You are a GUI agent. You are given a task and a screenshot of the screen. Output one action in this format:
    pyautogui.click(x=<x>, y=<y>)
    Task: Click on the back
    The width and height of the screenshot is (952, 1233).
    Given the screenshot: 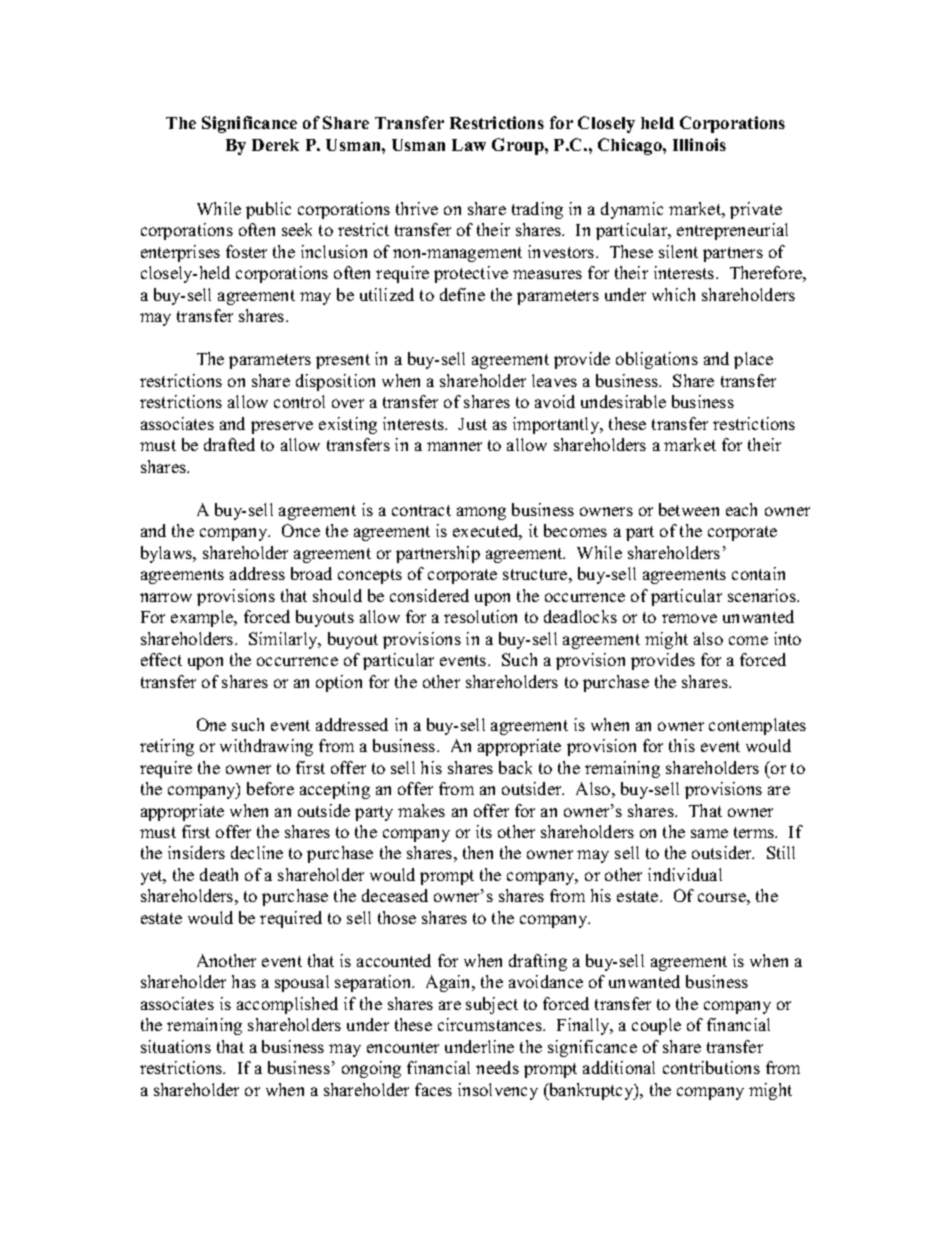 What is the action you would take?
    pyautogui.click(x=515, y=767)
